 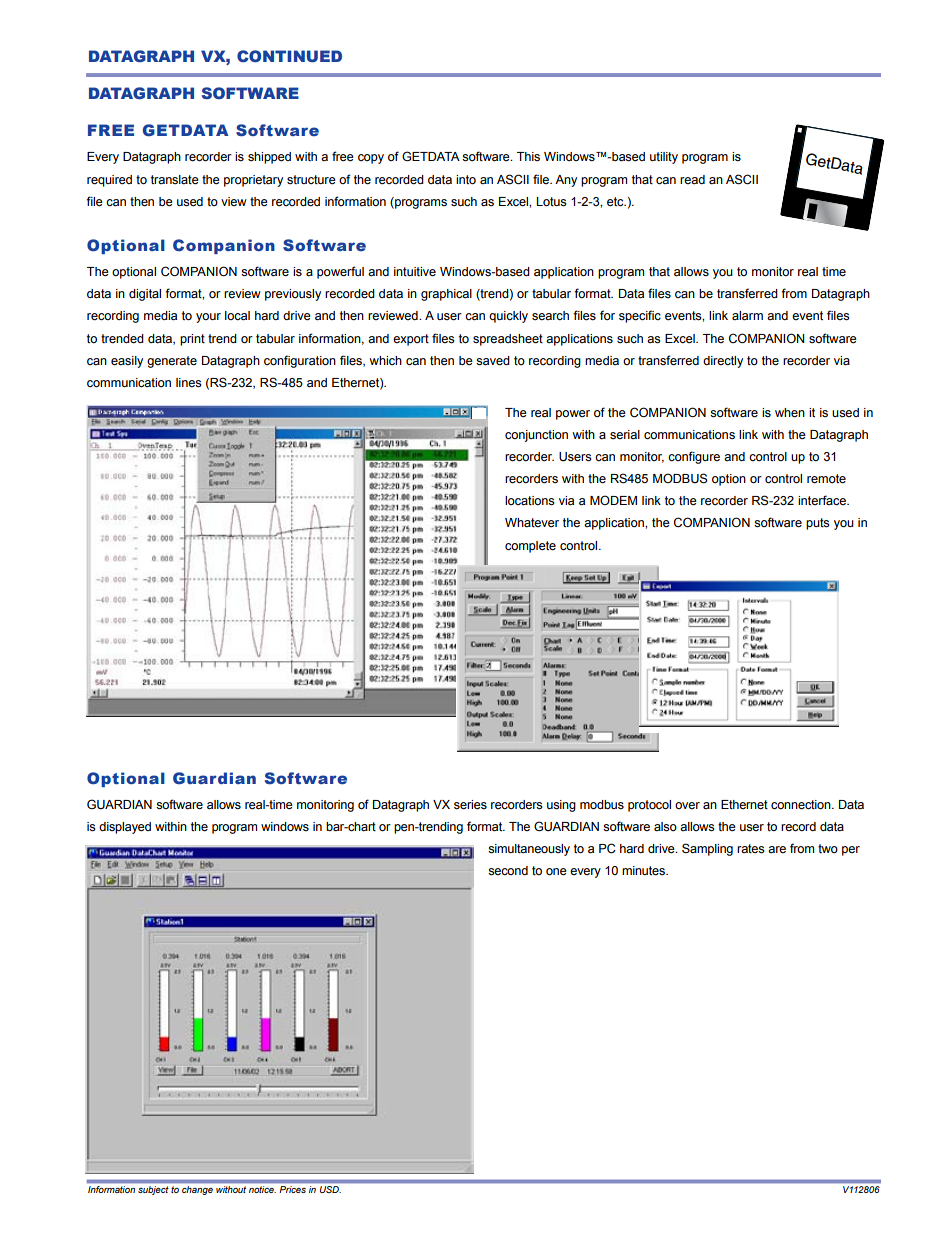 I want to click on change, so click(x=197, y=1190).
